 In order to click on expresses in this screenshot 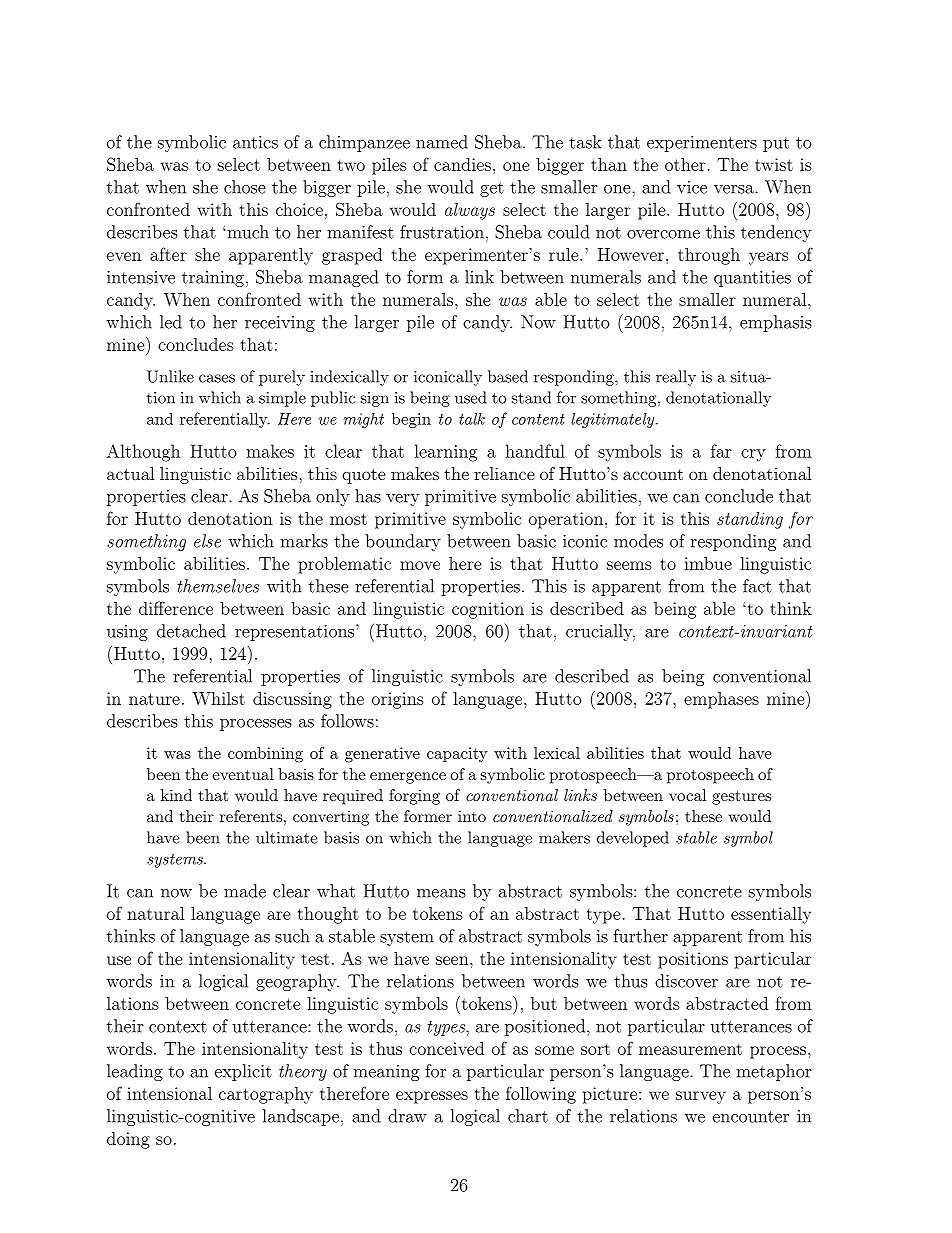, I will do `click(432, 1097)`.
